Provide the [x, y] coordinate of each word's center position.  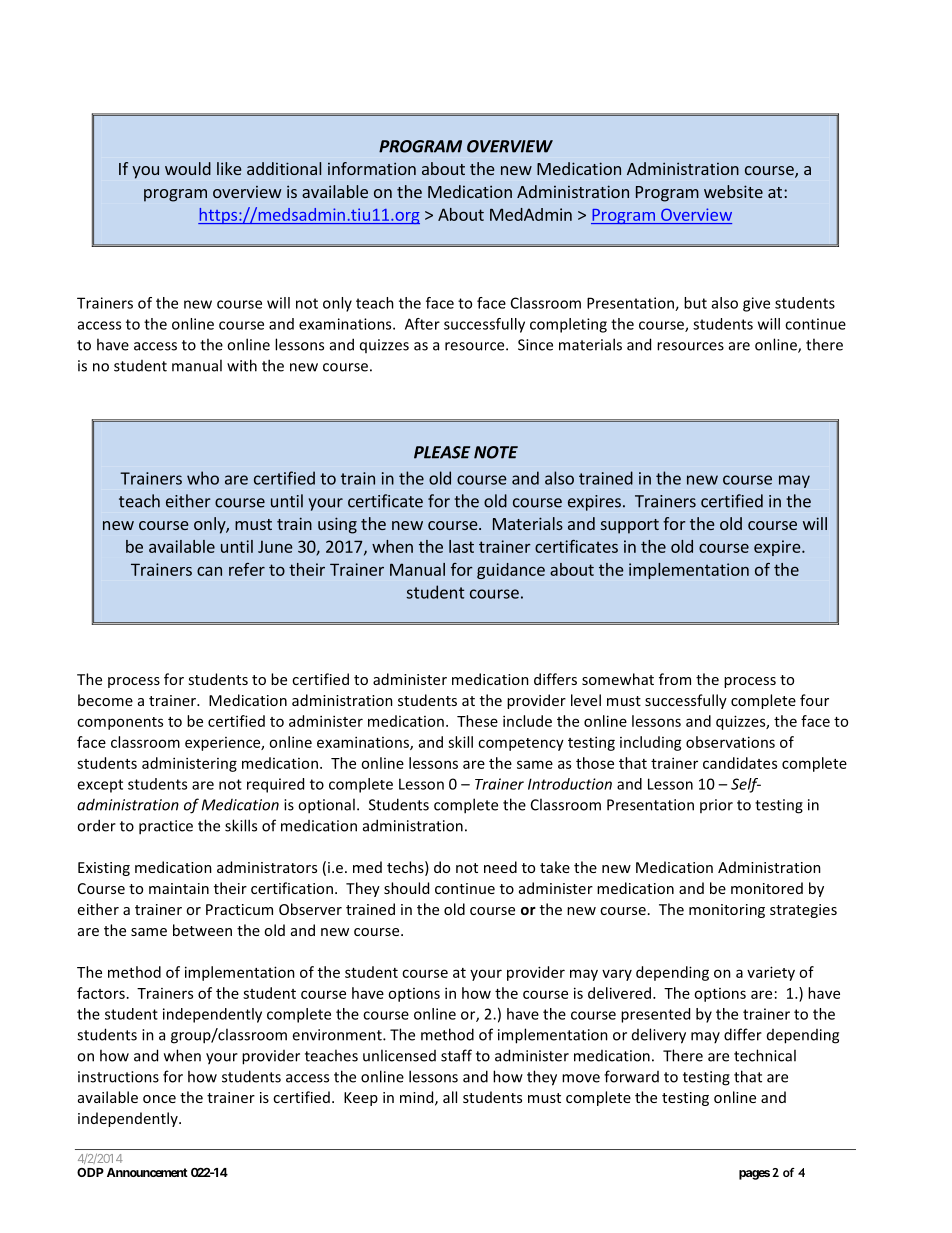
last [461, 546]
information [372, 168]
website [733, 191]
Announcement [147, 1172]
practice [166, 827]
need [500, 867]
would [188, 168]
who [203, 478]
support [630, 526]
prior [716, 806]
